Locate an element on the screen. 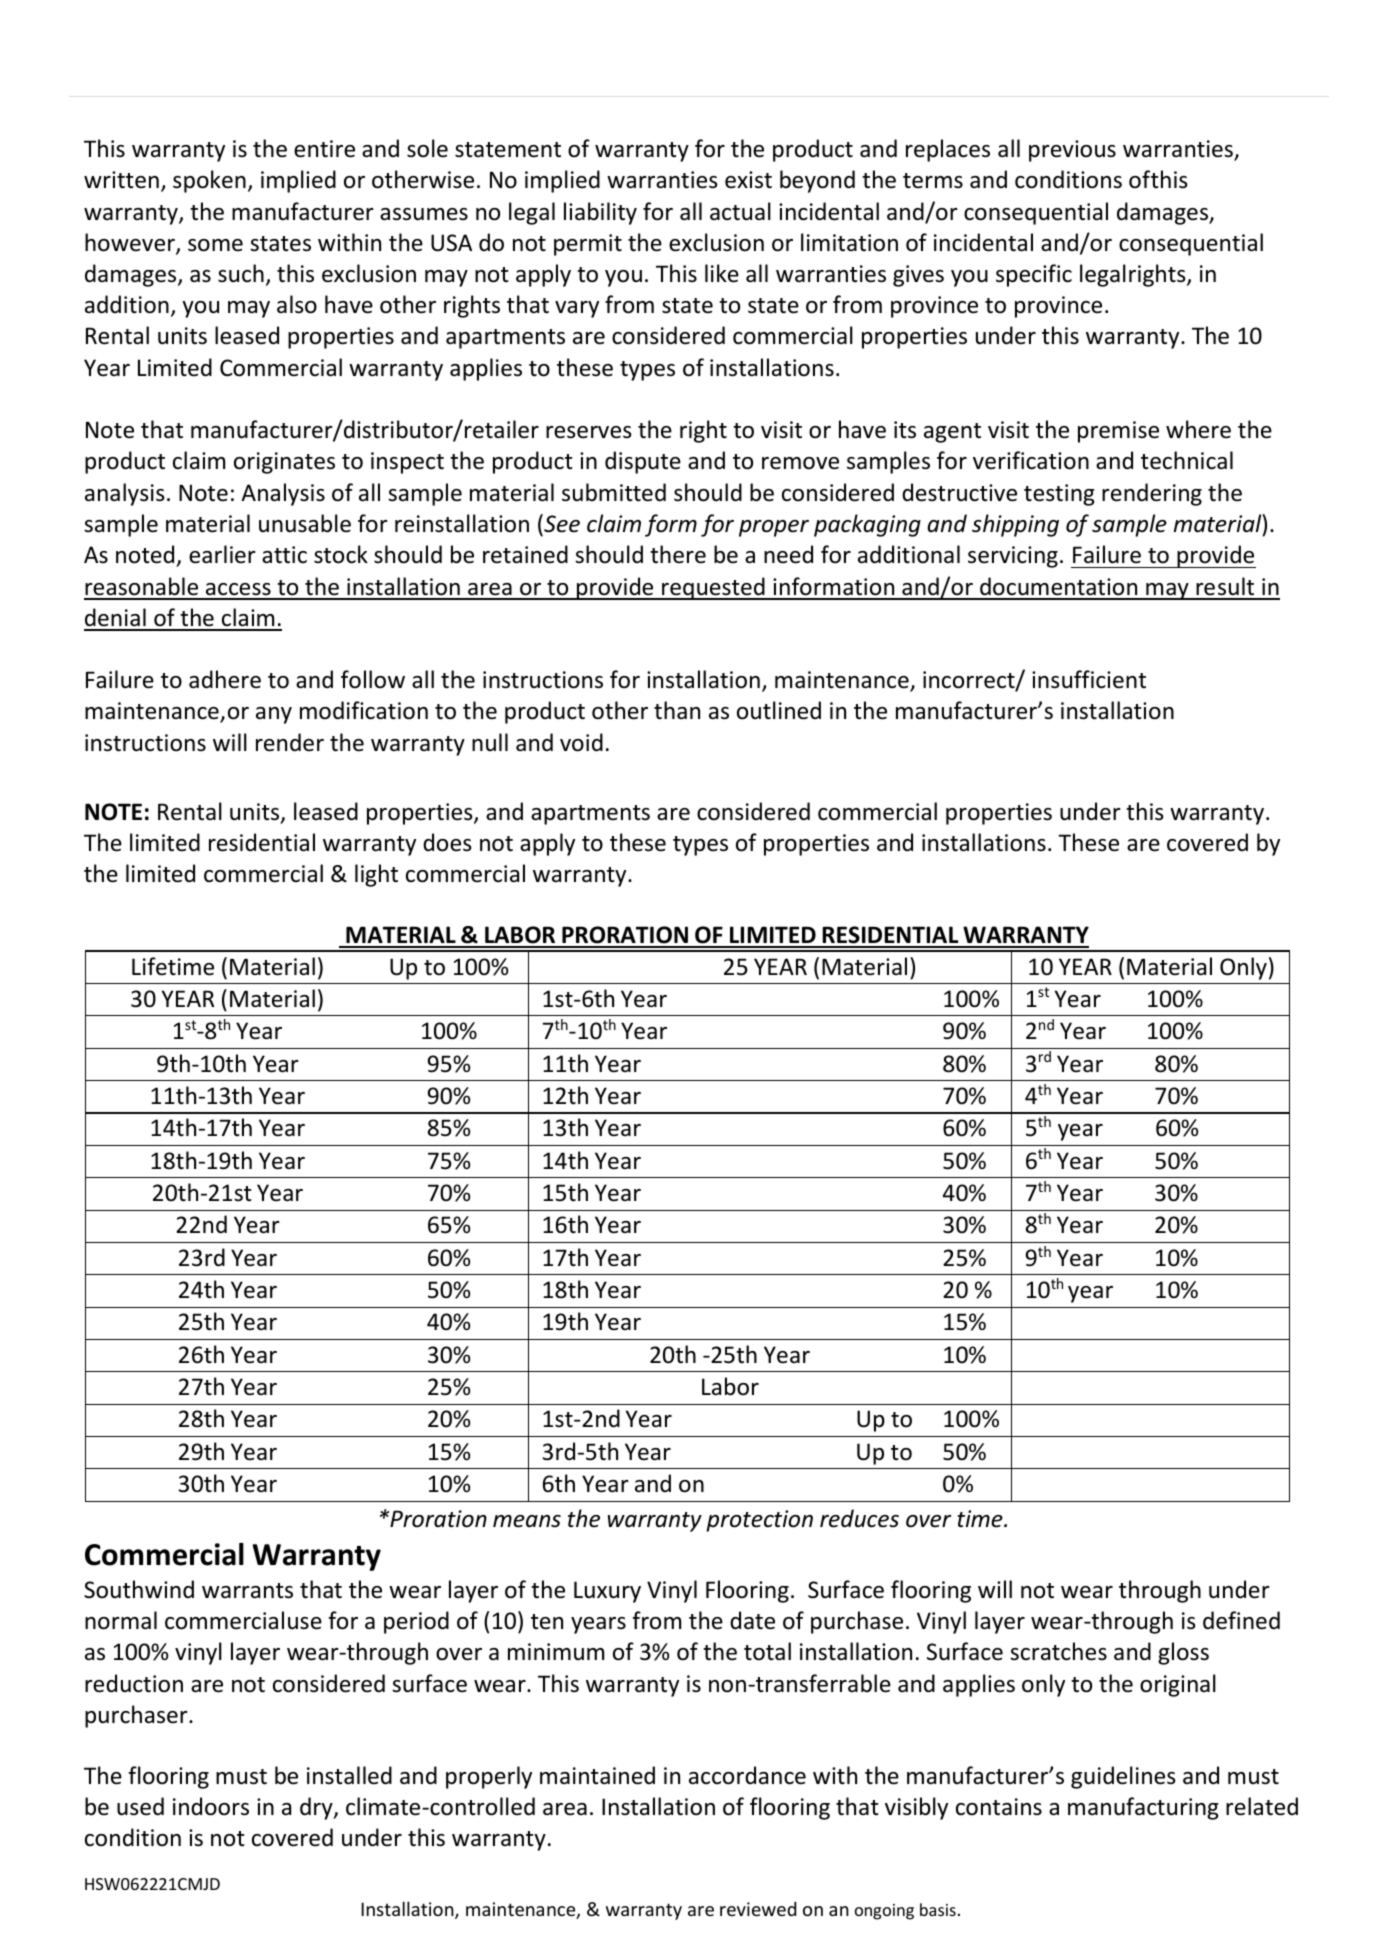 The height and width of the screenshot is (1959, 1386). reviewed is located at coordinates (758, 1909).
